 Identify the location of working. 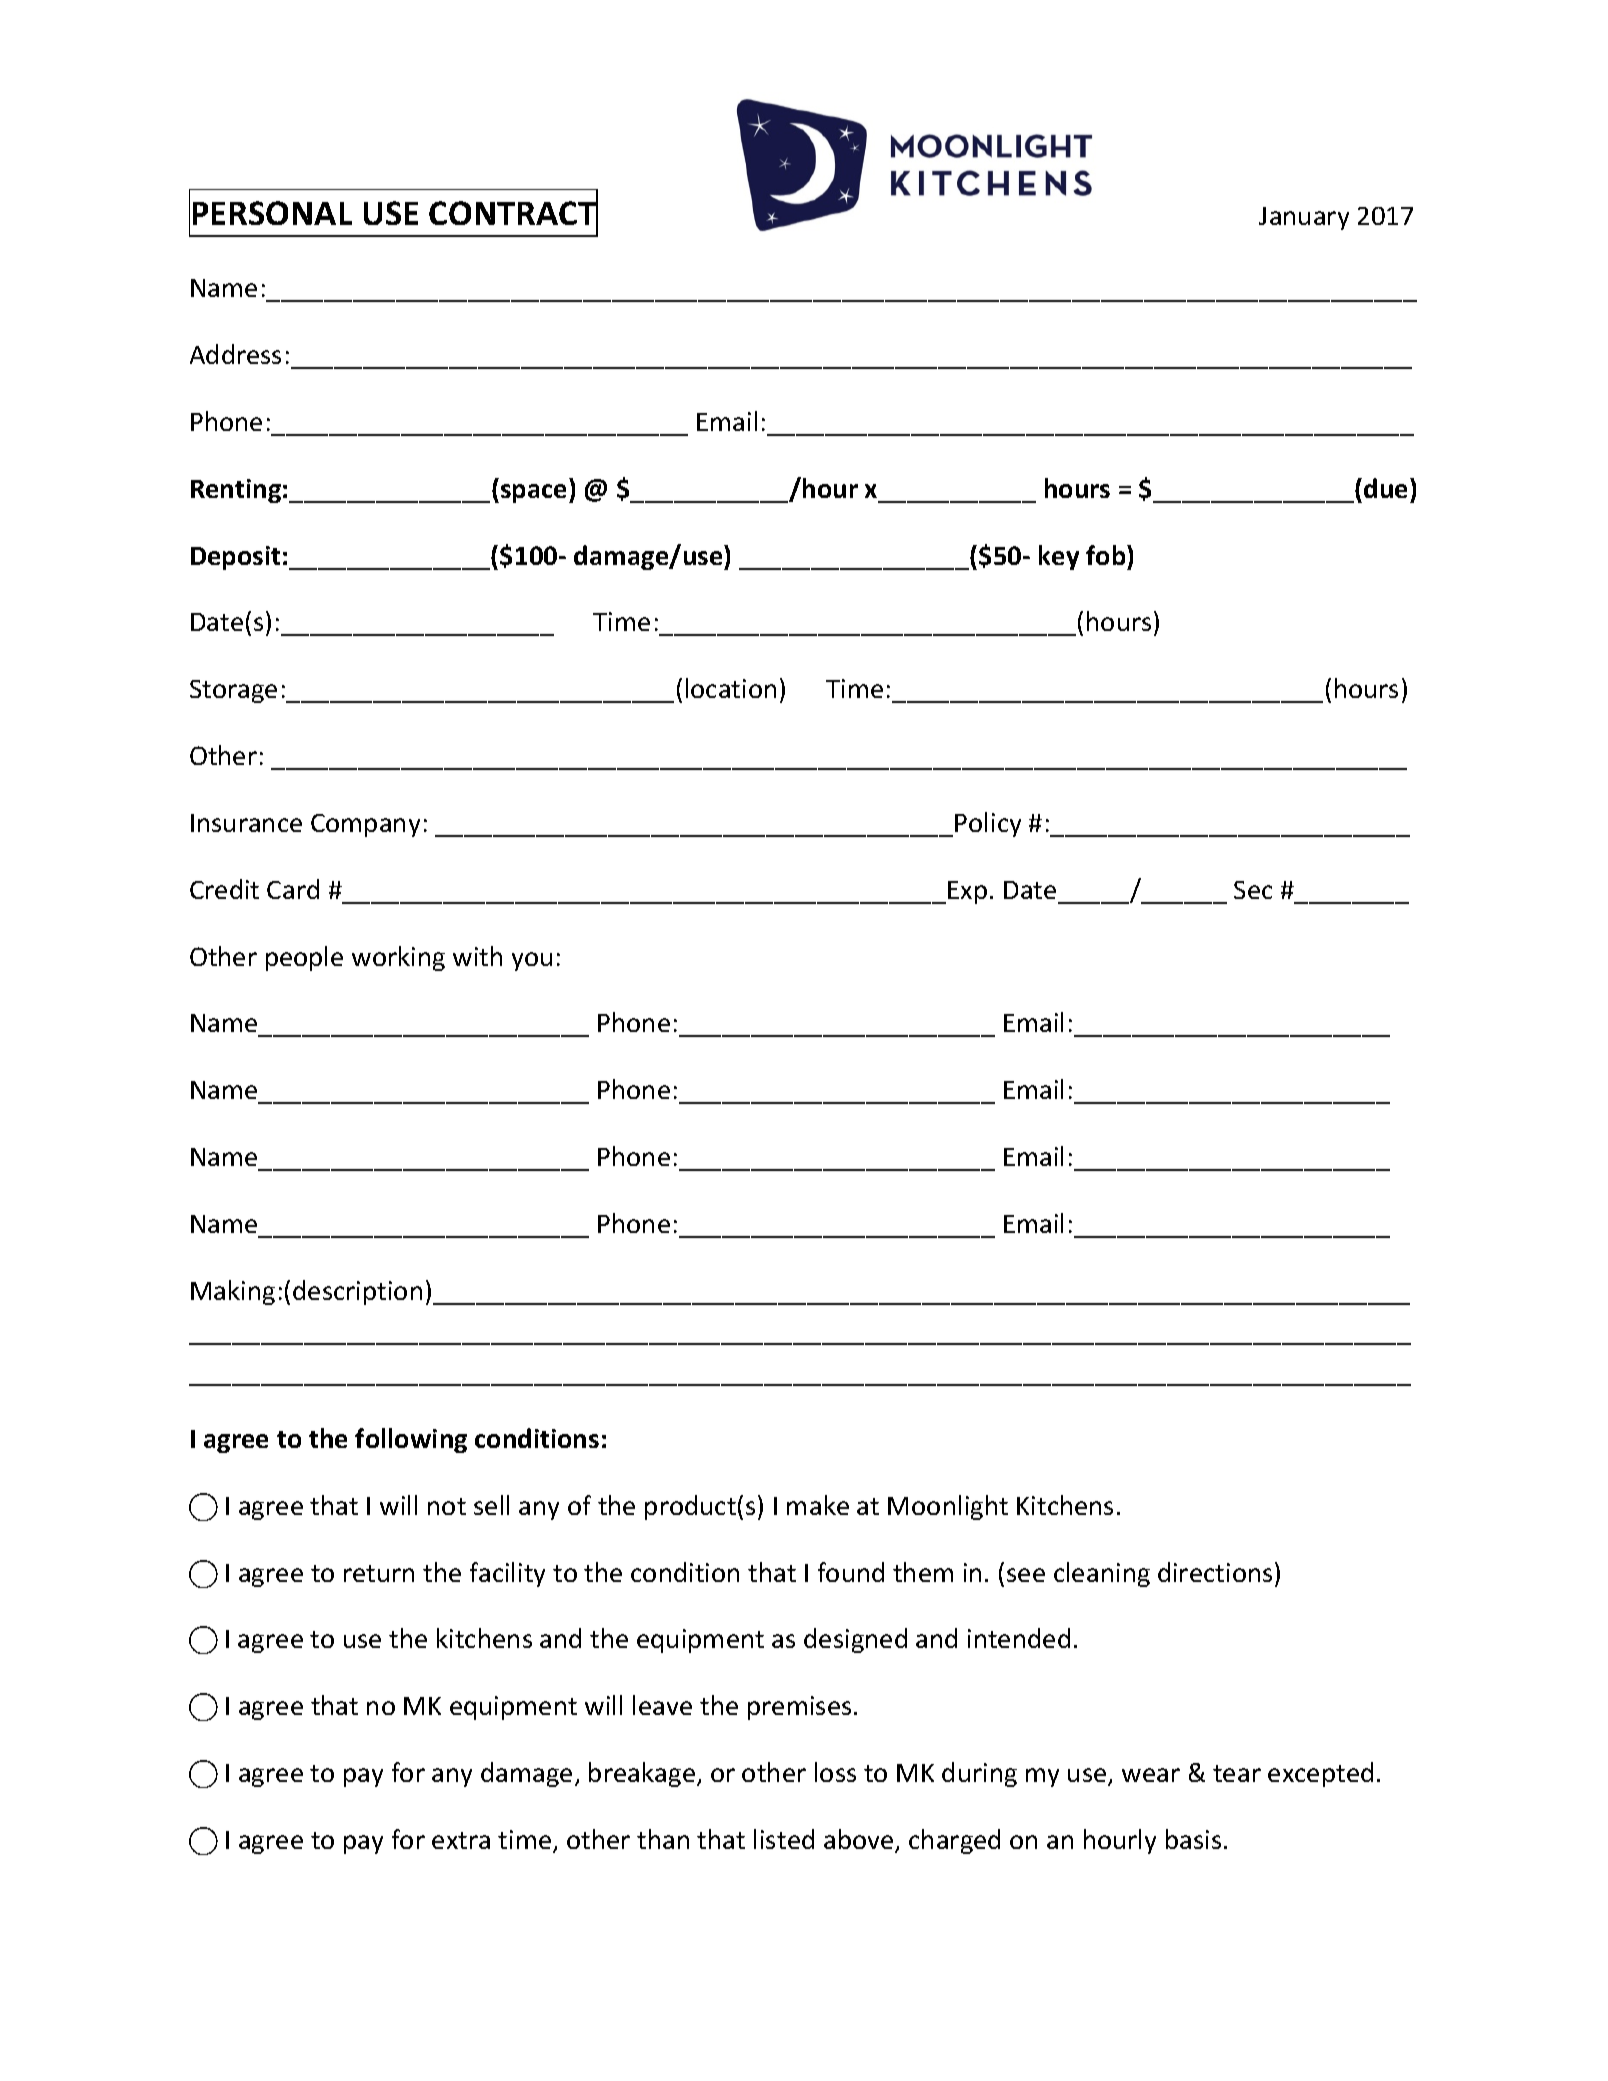
(398, 958).
